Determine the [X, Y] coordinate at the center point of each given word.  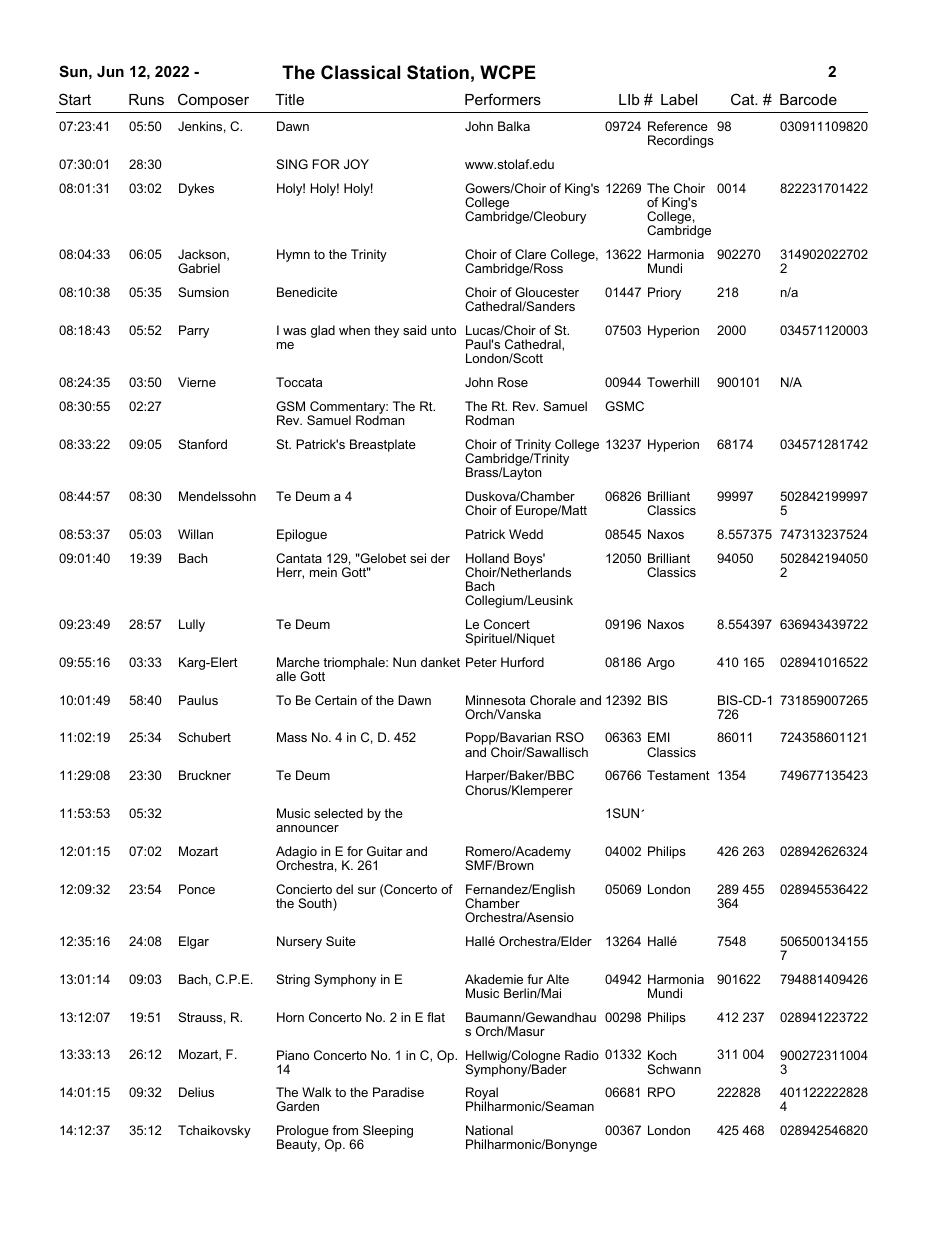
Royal [482, 1095]
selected [338, 813]
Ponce [197, 889]
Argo [661, 663]
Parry [194, 331]
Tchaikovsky [214, 1131]
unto [444, 330]
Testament [678, 775]
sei [418, 558]
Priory [664, 293]
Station [438, 72]
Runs [146, 99]
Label [679, 99]
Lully [192, 625]
